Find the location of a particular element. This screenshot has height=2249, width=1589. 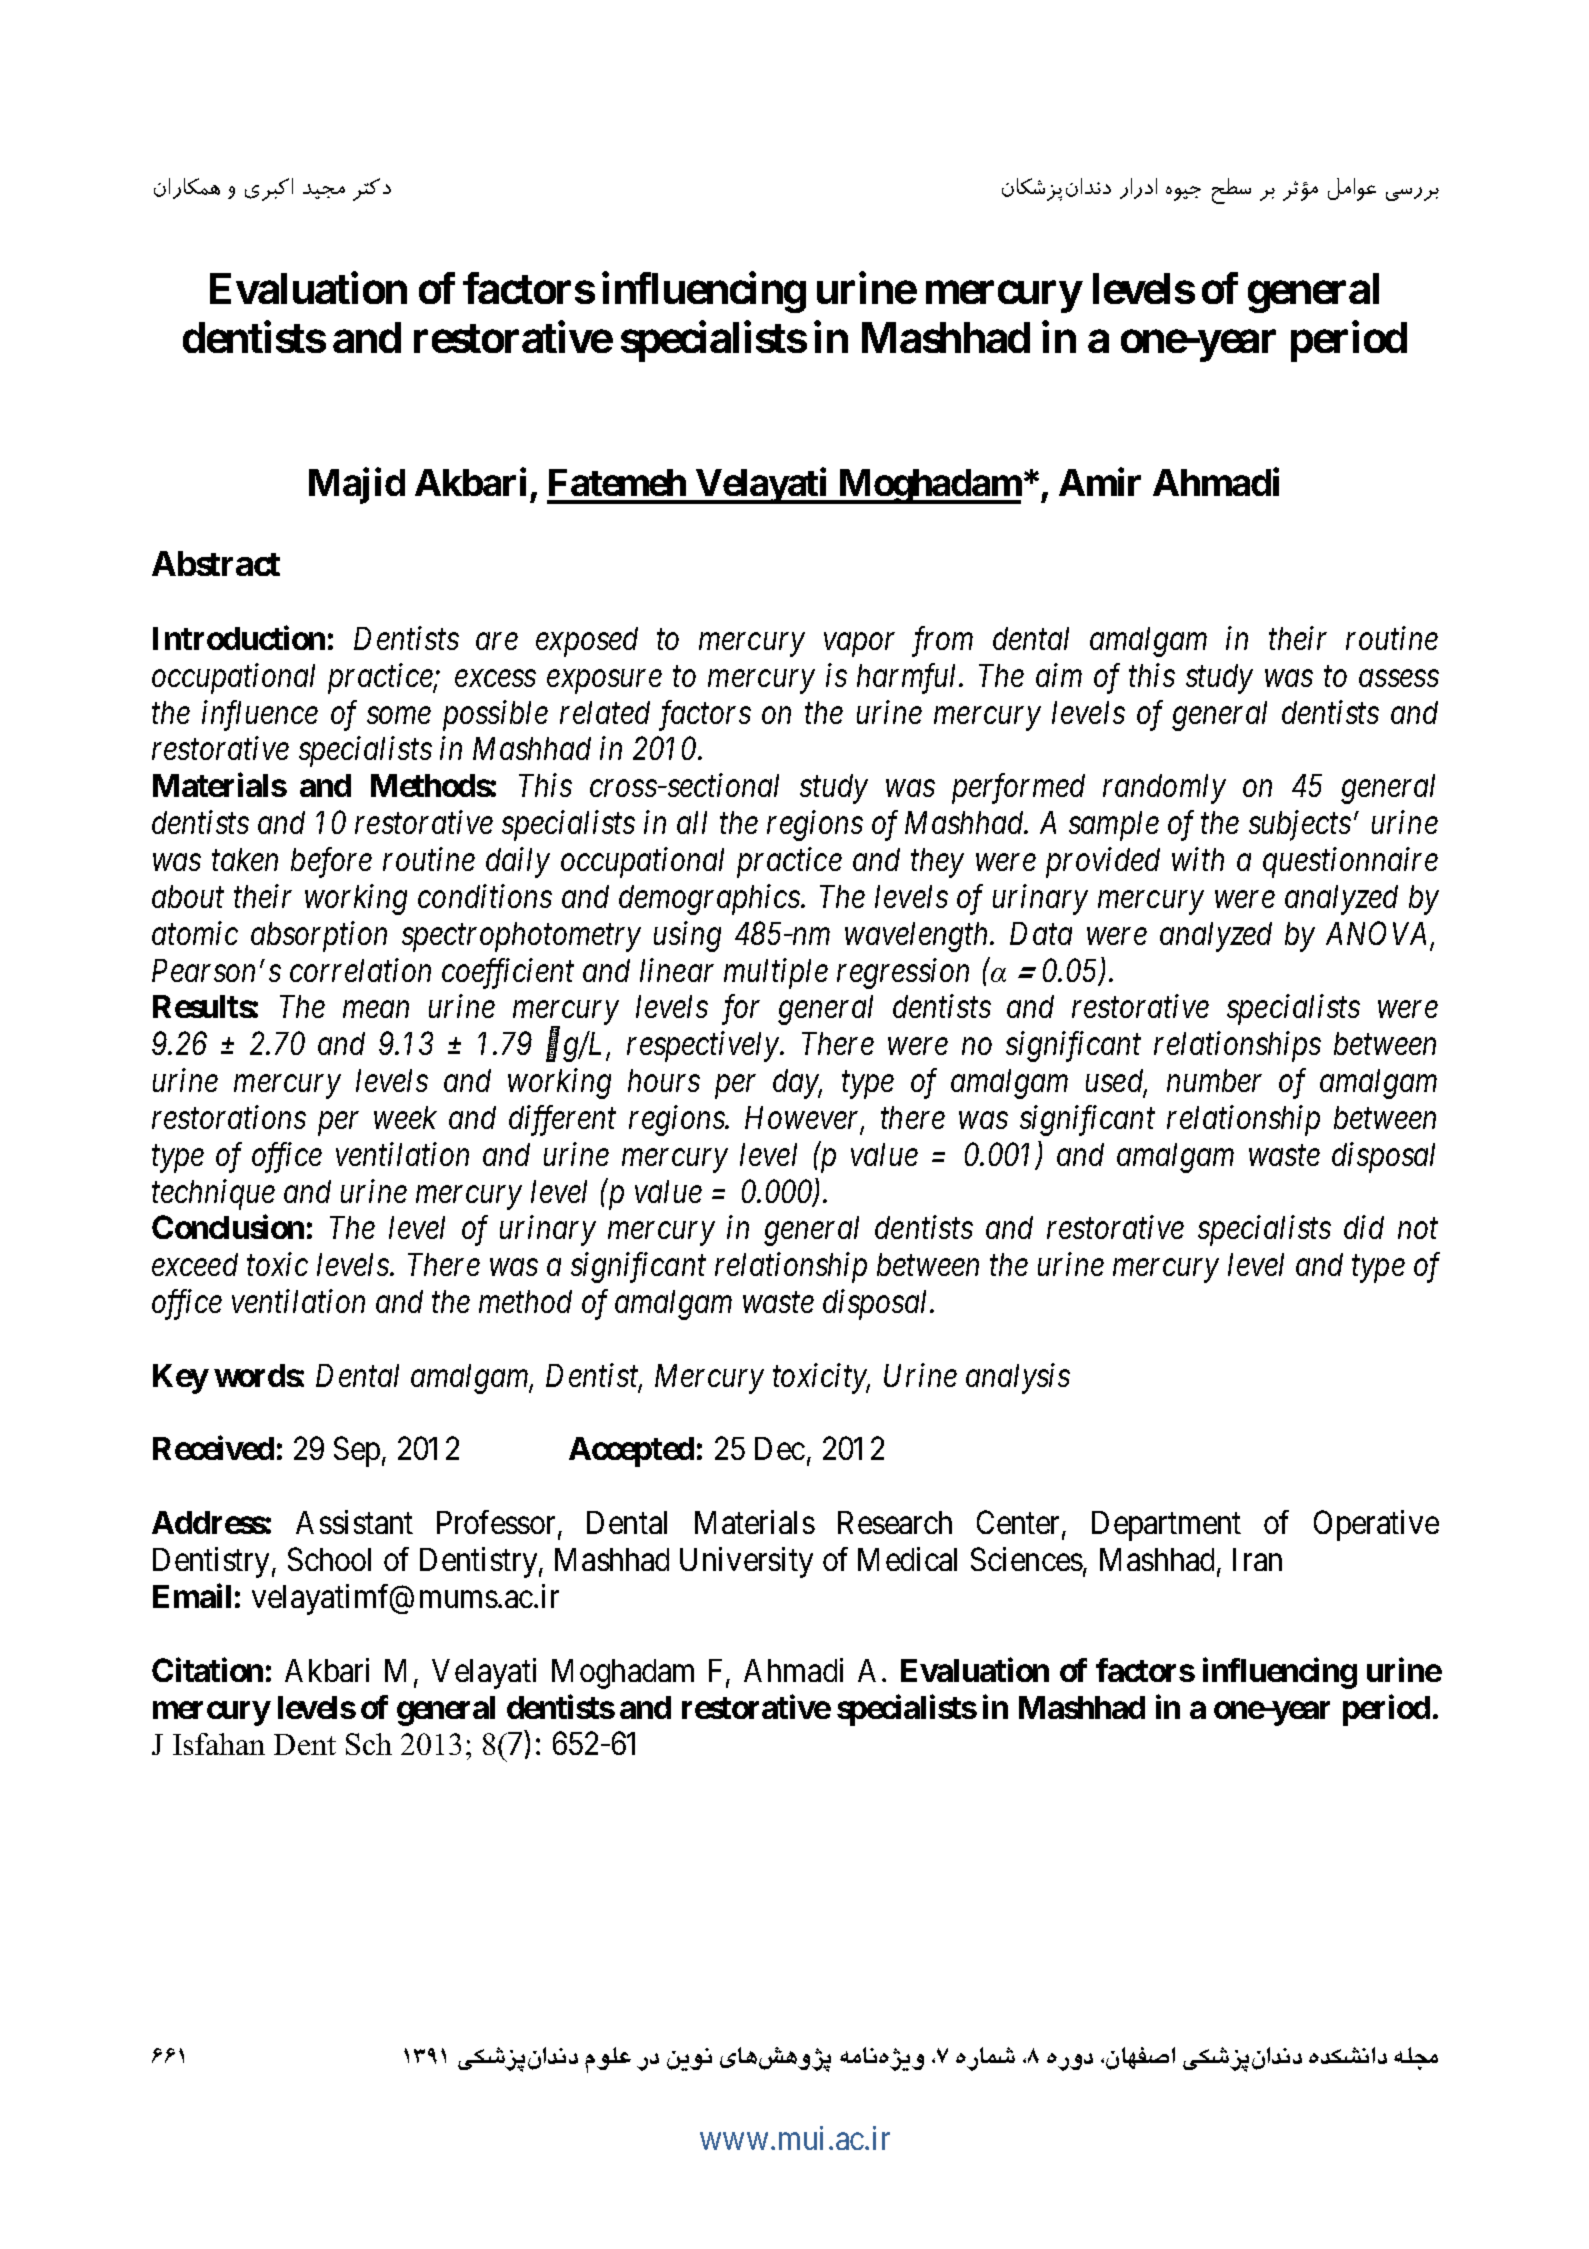

Dec is located at coordinates (780, 1448).
